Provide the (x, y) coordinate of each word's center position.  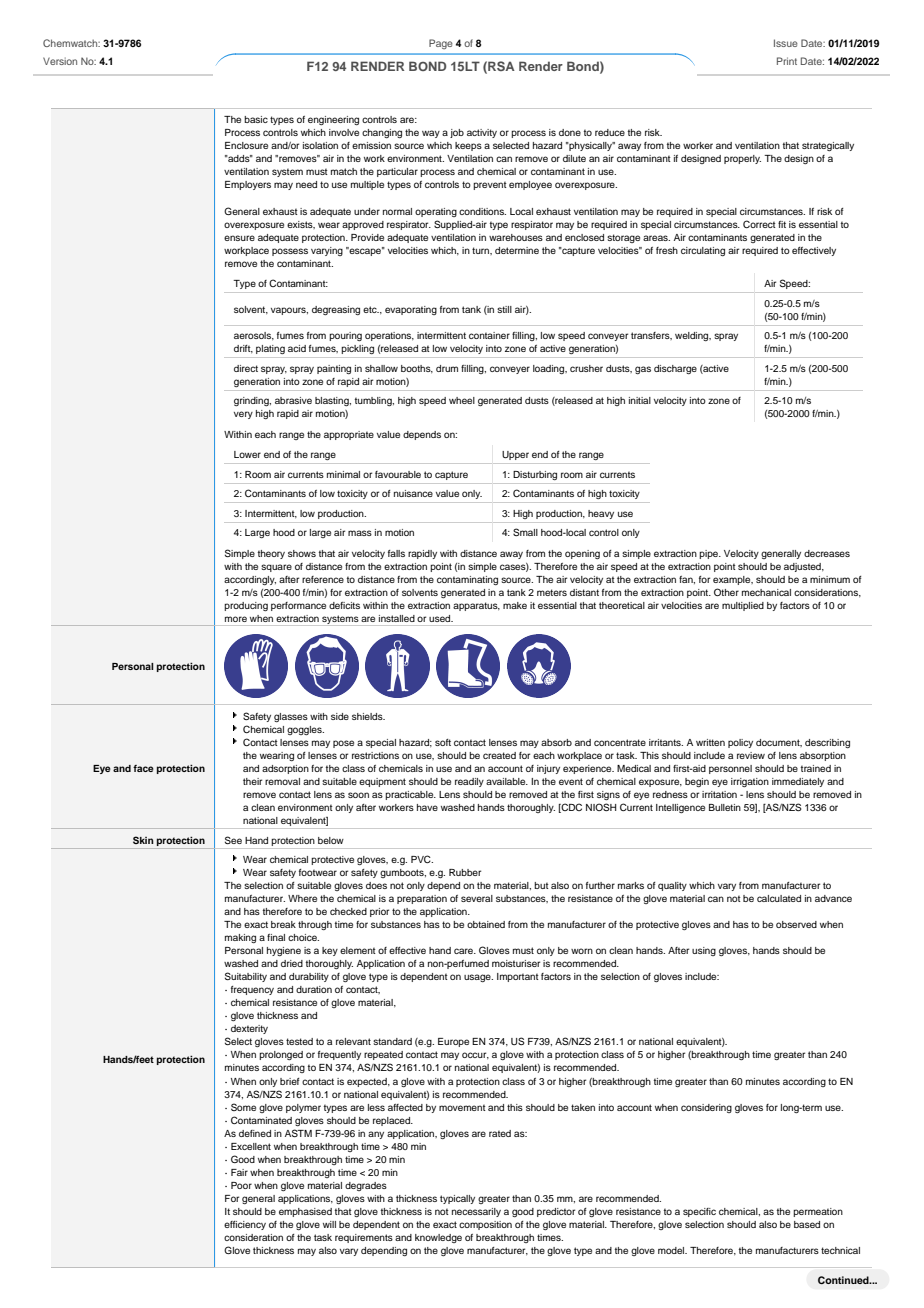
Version (60, 61)
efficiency (245, 1225)
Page (441, 44)
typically (457, 1199)
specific (699, 1212)
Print (787, 61)
